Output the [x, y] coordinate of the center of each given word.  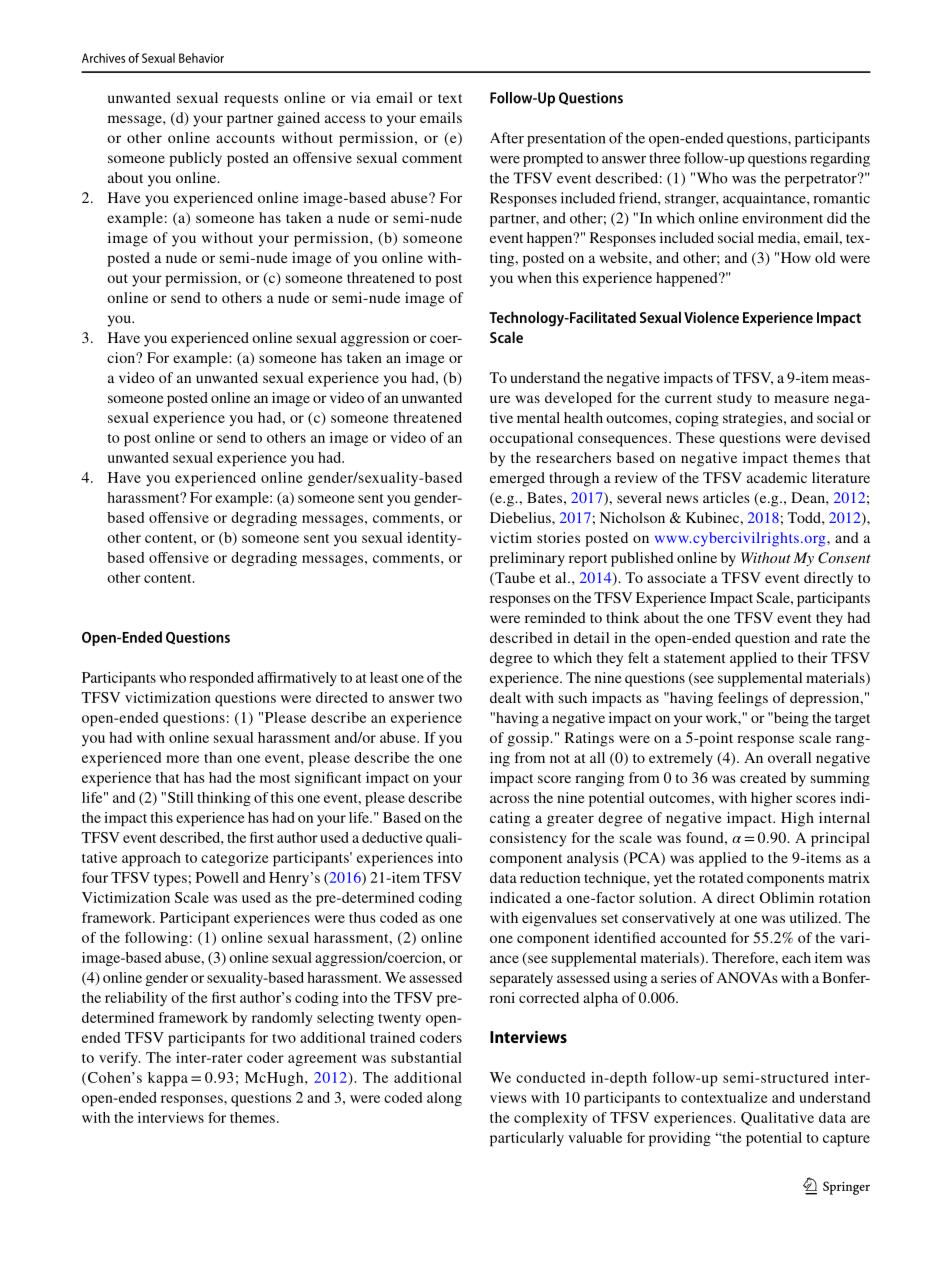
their [813, 657]
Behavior [201, 58]
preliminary [527, 559]
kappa [168, 1079]
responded [221, 679]
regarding [840, 159]
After [507, 138]
